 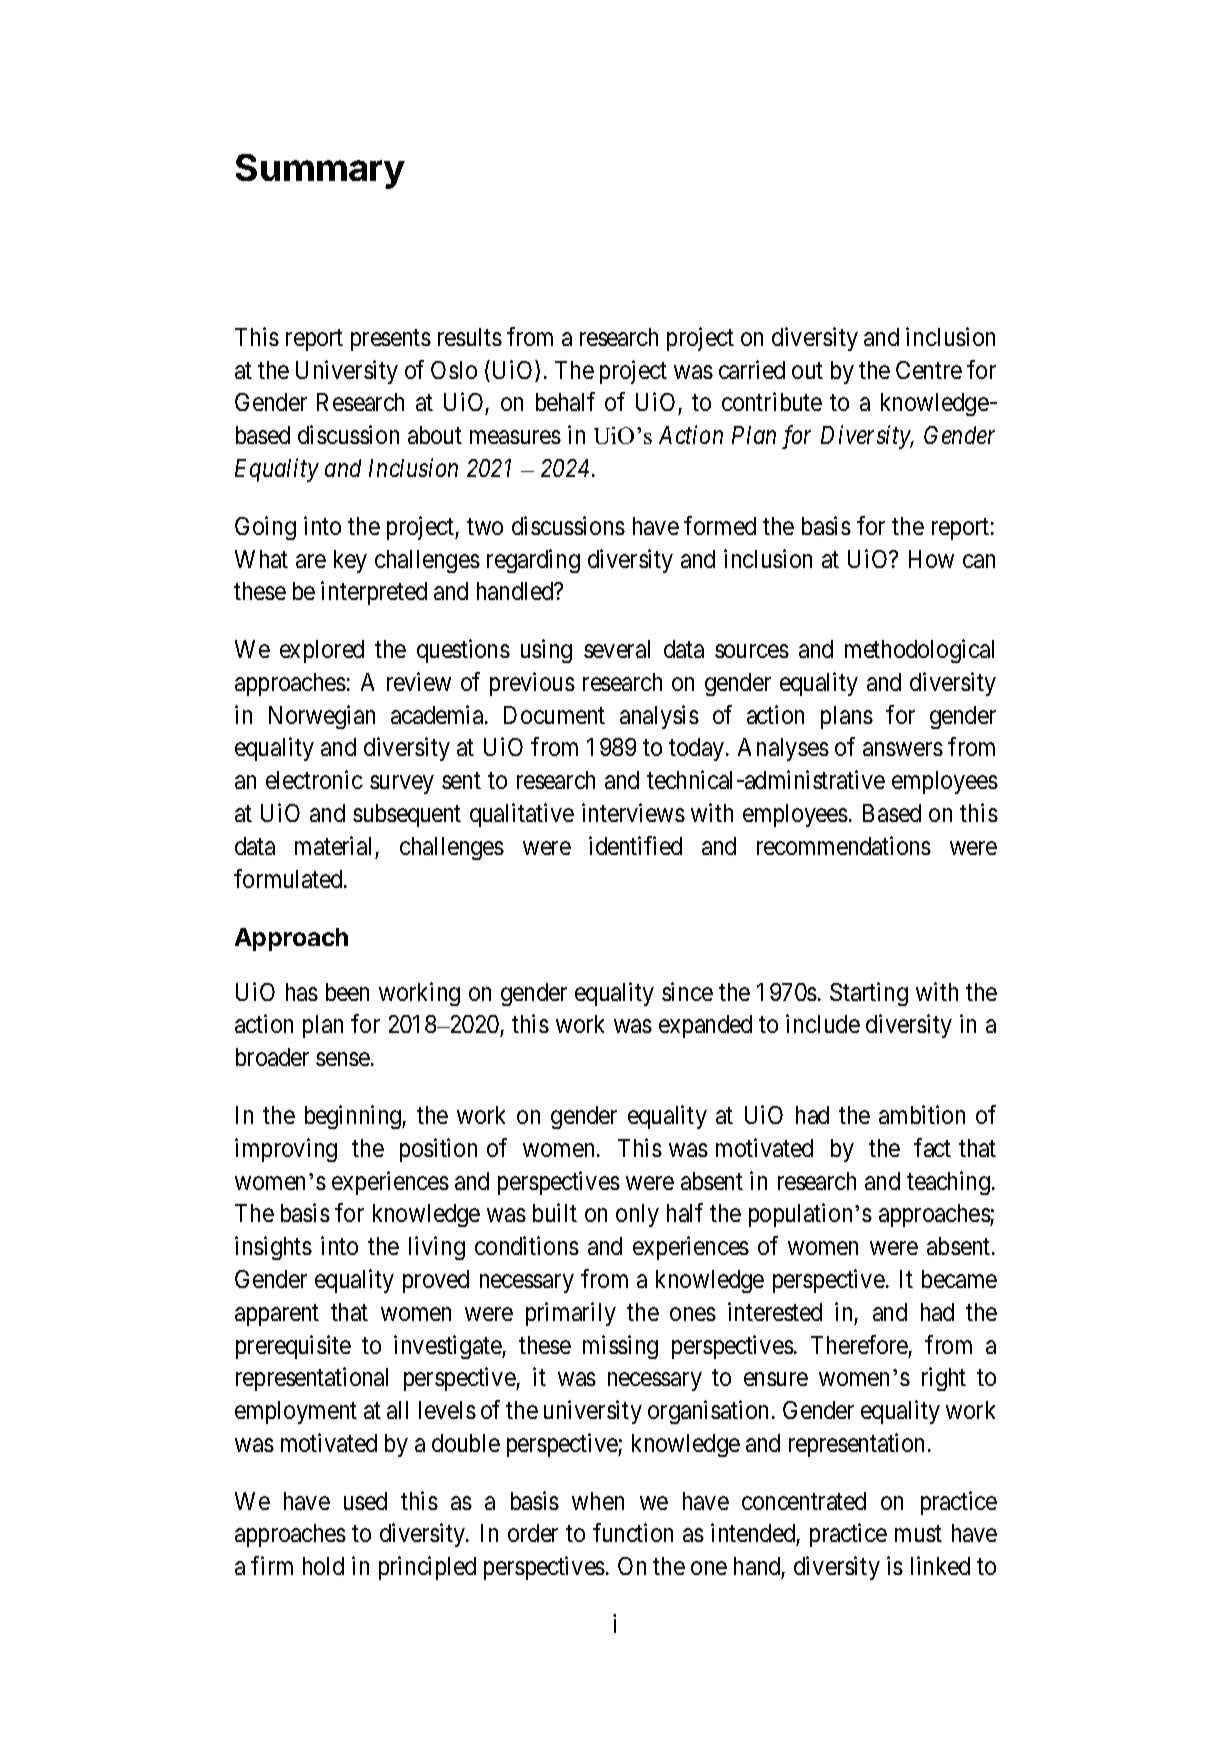 I want to click on Centre, so click(x=929, y=370).
